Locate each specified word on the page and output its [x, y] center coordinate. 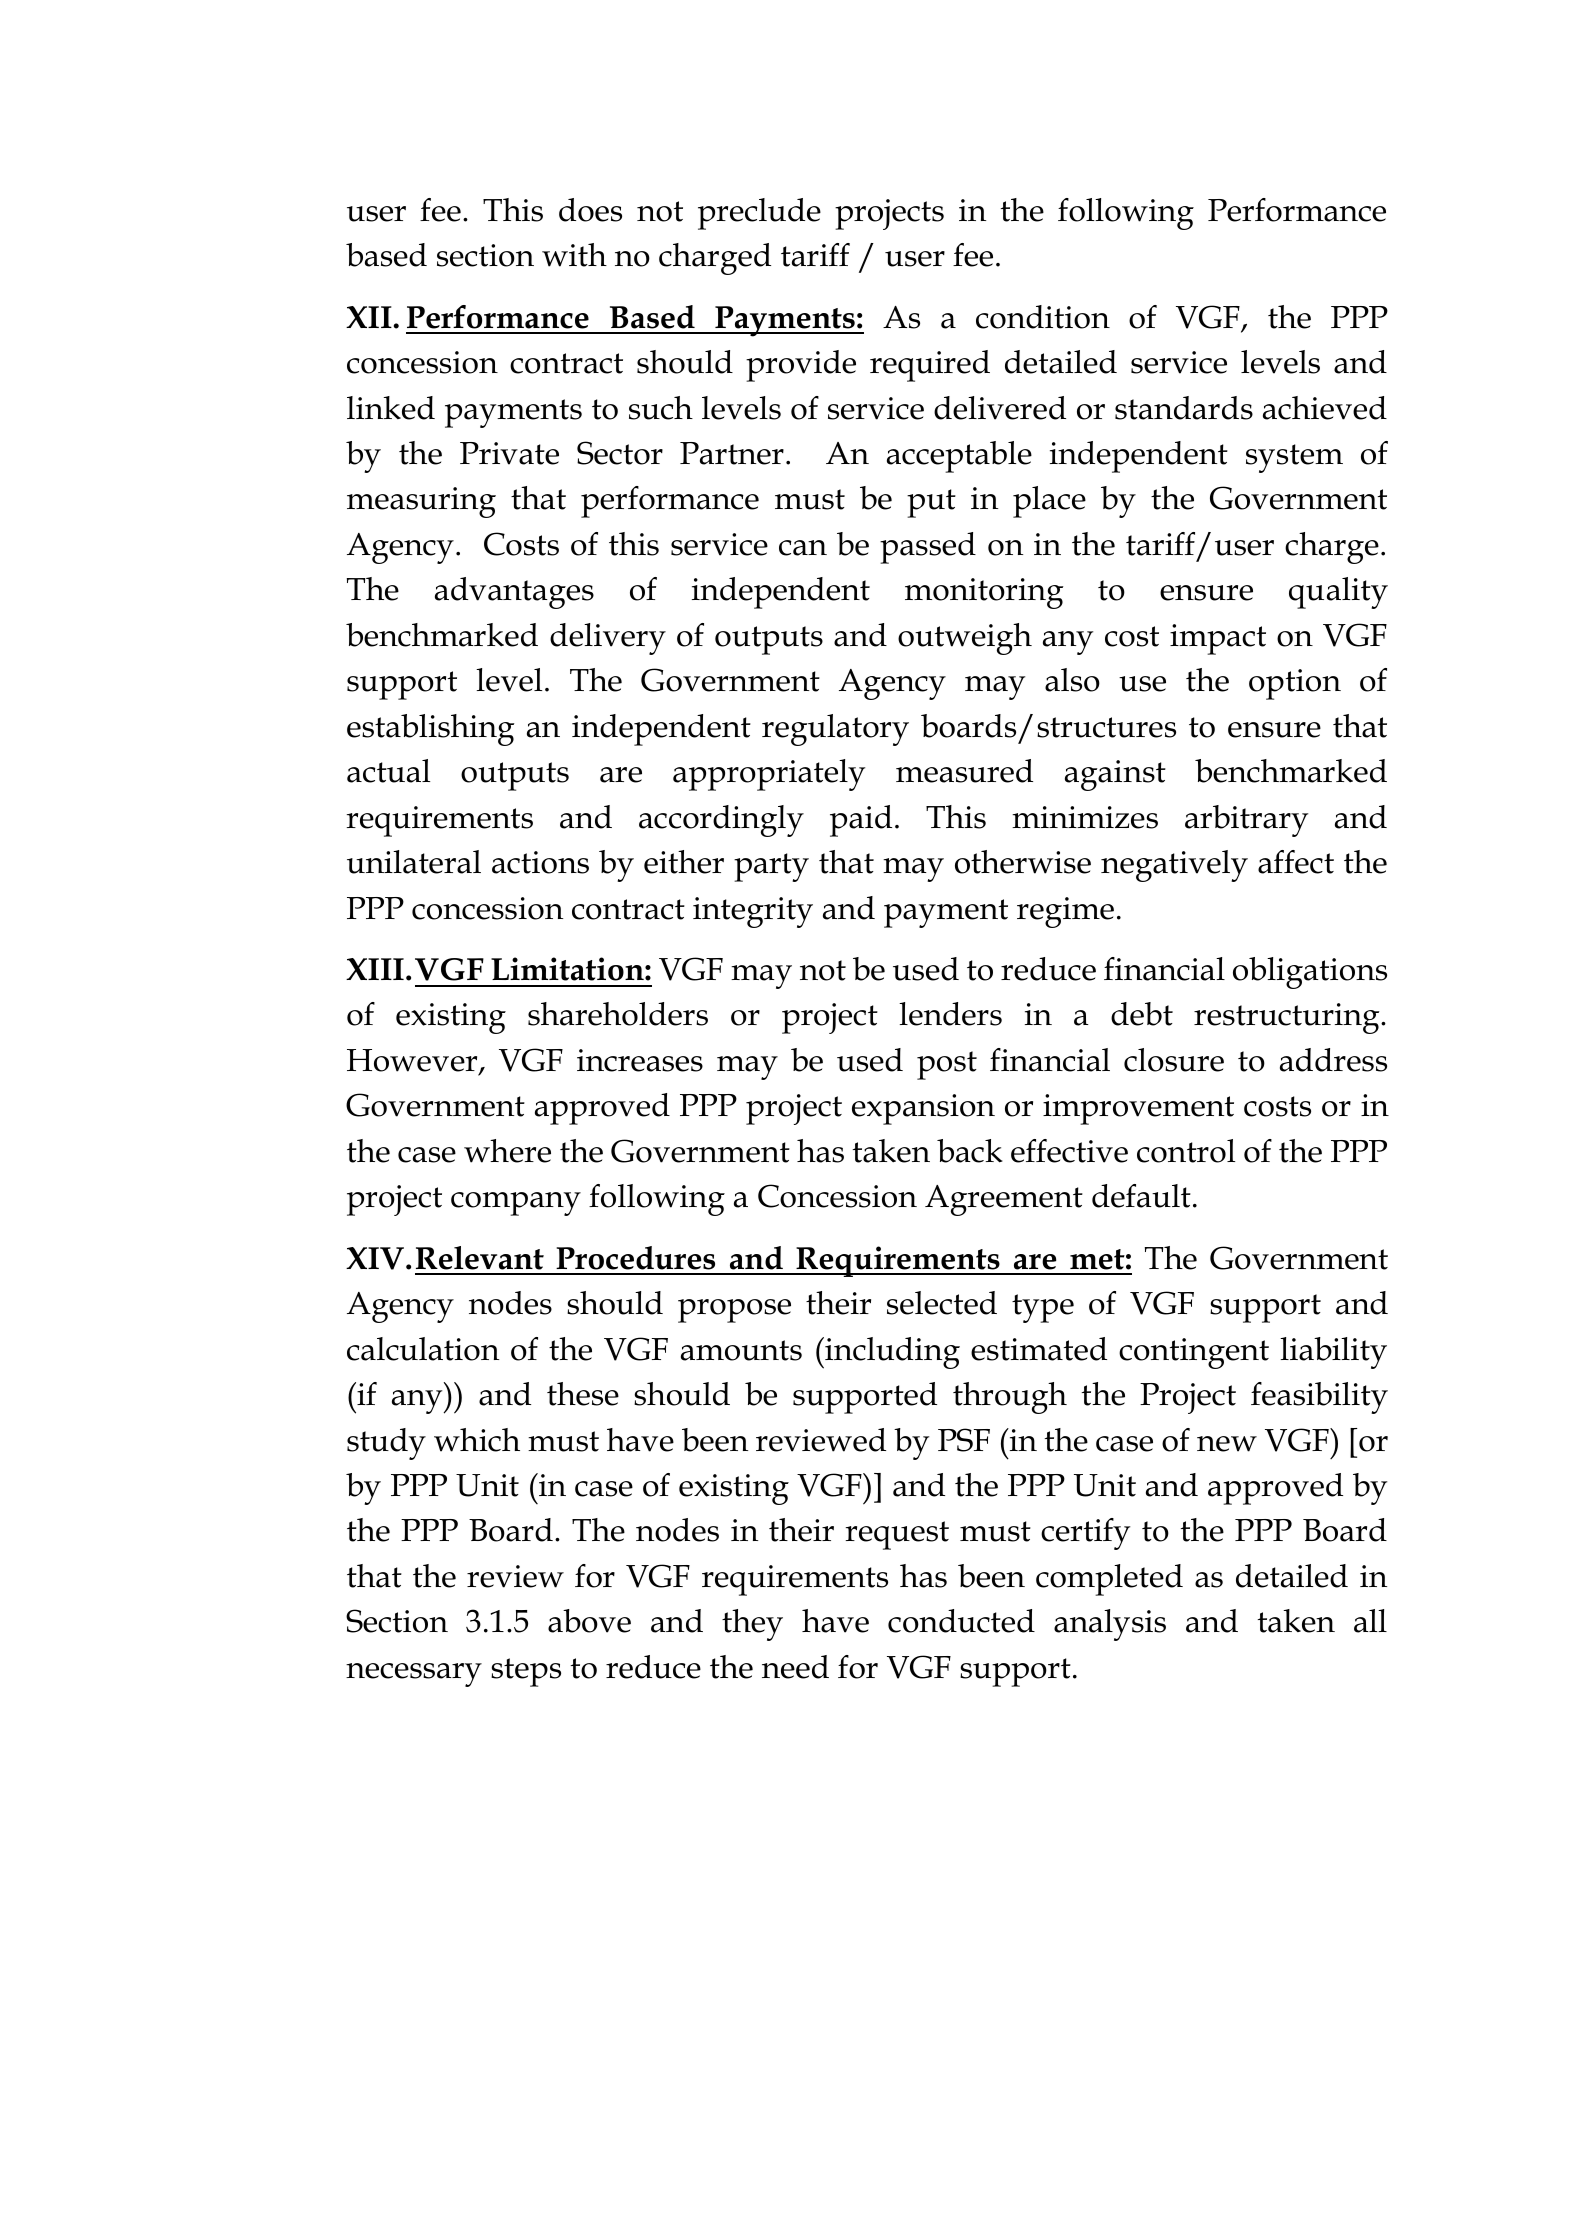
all [1370, 1621]
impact [1218, 639]
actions [540, 862]
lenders [950, 1014]
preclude [759, 214]
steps [526, 1672]
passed [928, 548]
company [516, 1204]
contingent [1194, 1353]
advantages [514, 593]
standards [1184, 408]
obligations [1310, 973]
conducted [961, 1621]
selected [942, 1303]
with [574, 255]
